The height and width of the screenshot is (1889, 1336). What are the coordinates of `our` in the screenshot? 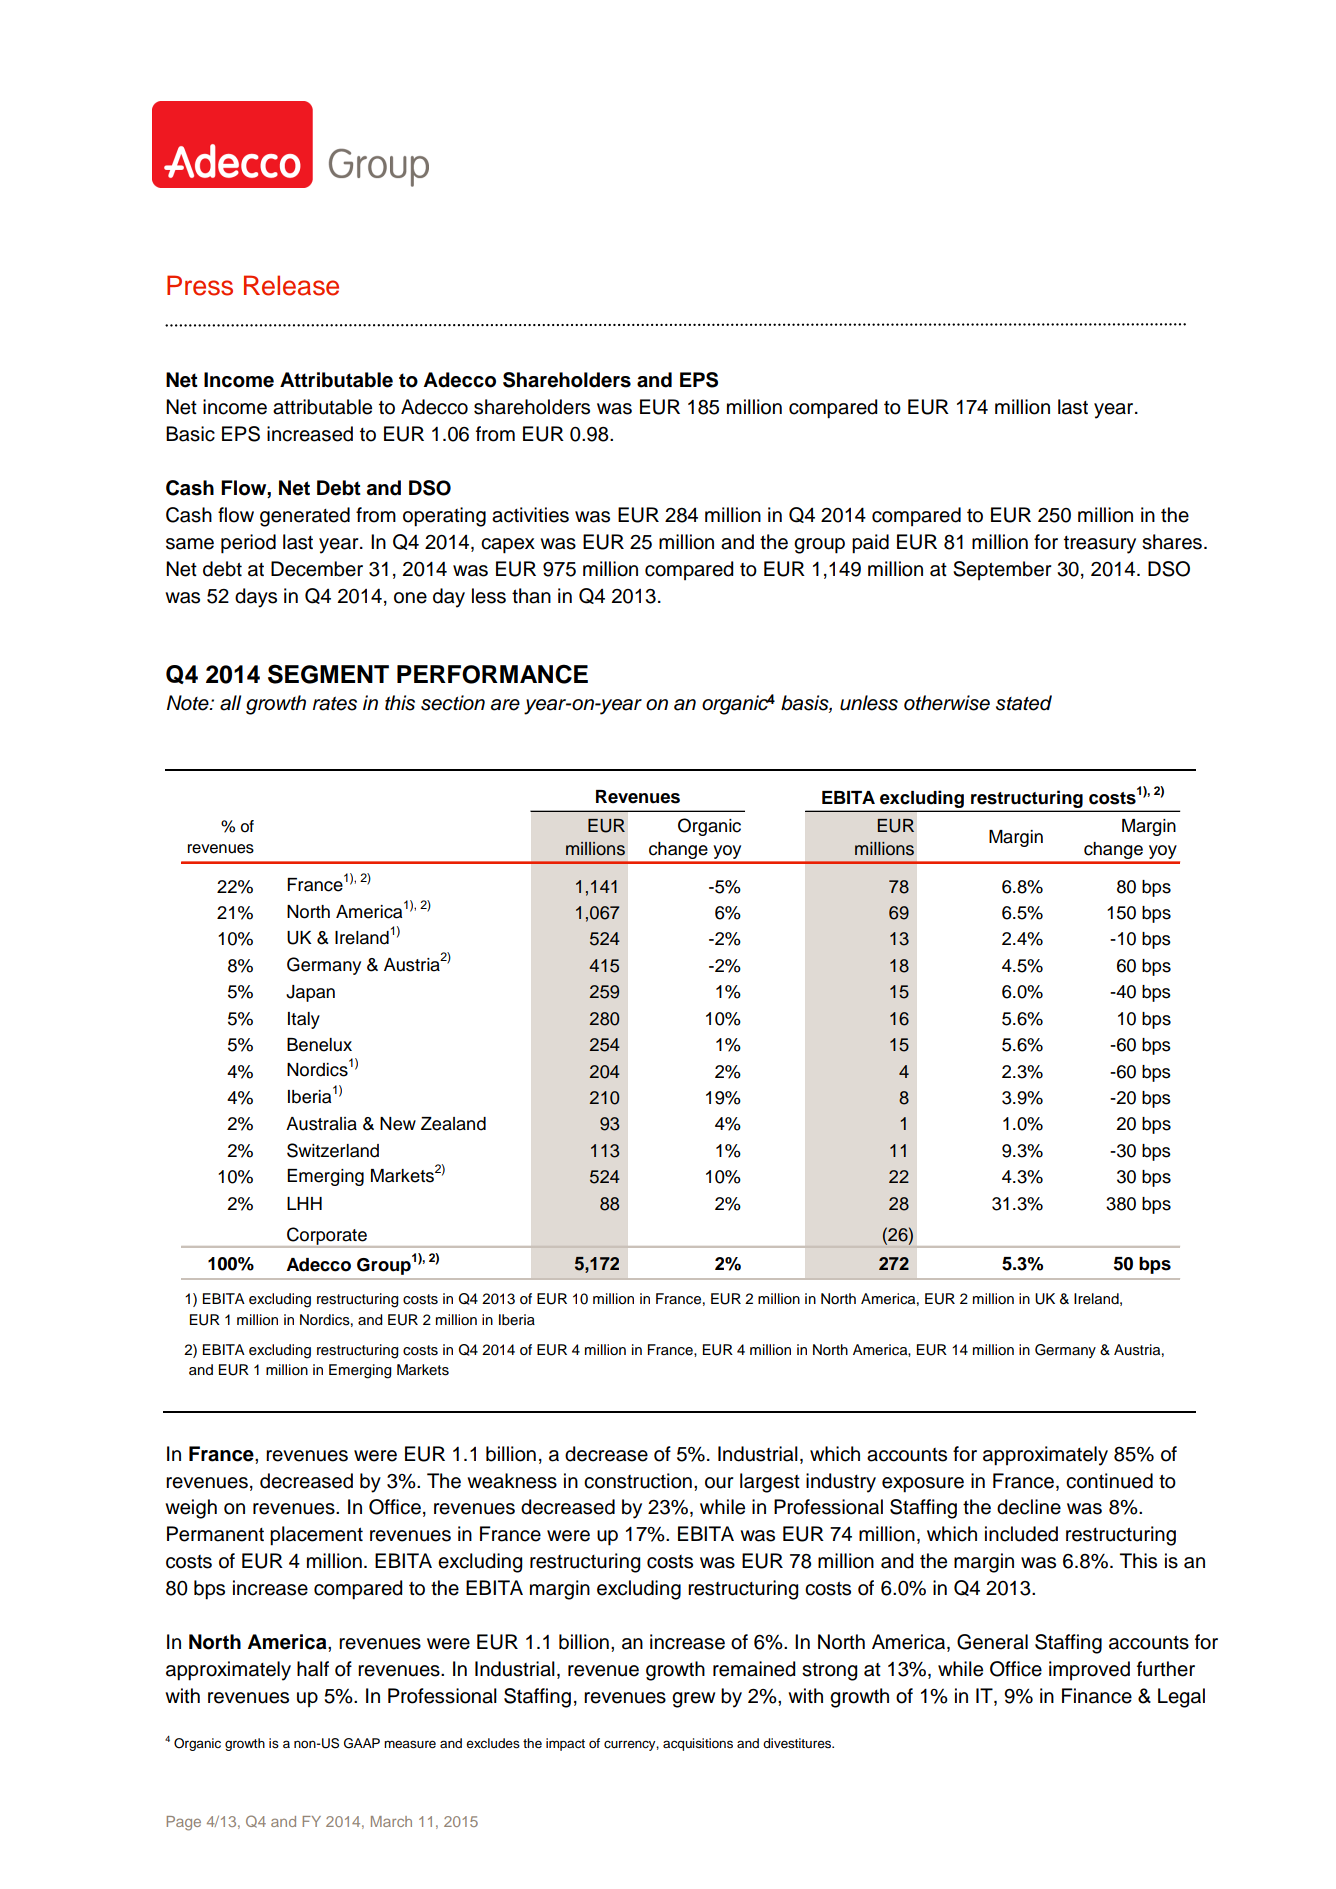 It's located at (719, 1483).
